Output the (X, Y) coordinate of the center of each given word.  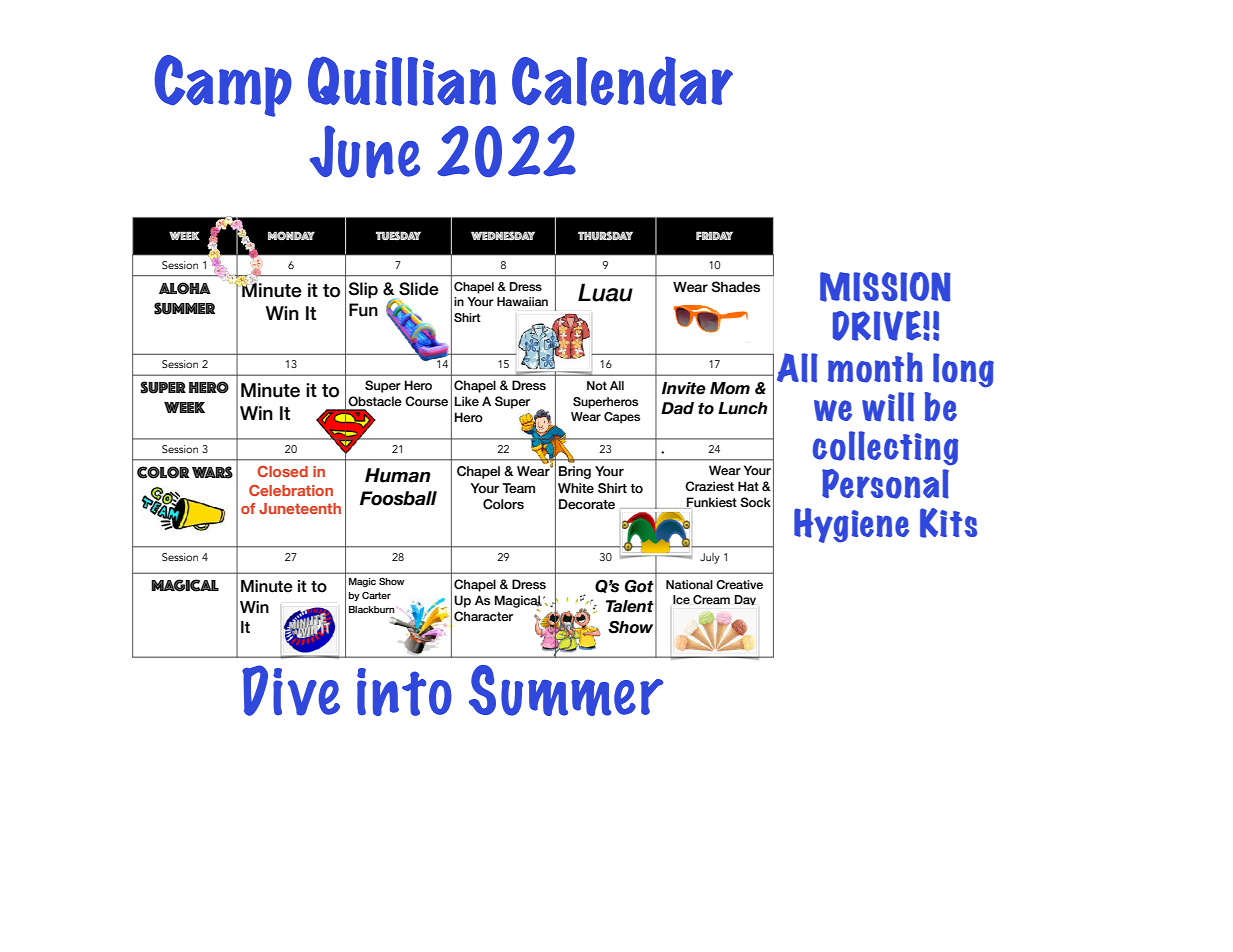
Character (483, 616)
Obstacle (375, 401)
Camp (223, 86)
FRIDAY (714, 235)
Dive (291, 690)
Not (597, 385)
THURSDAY (605, 236)
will (888, 407)
